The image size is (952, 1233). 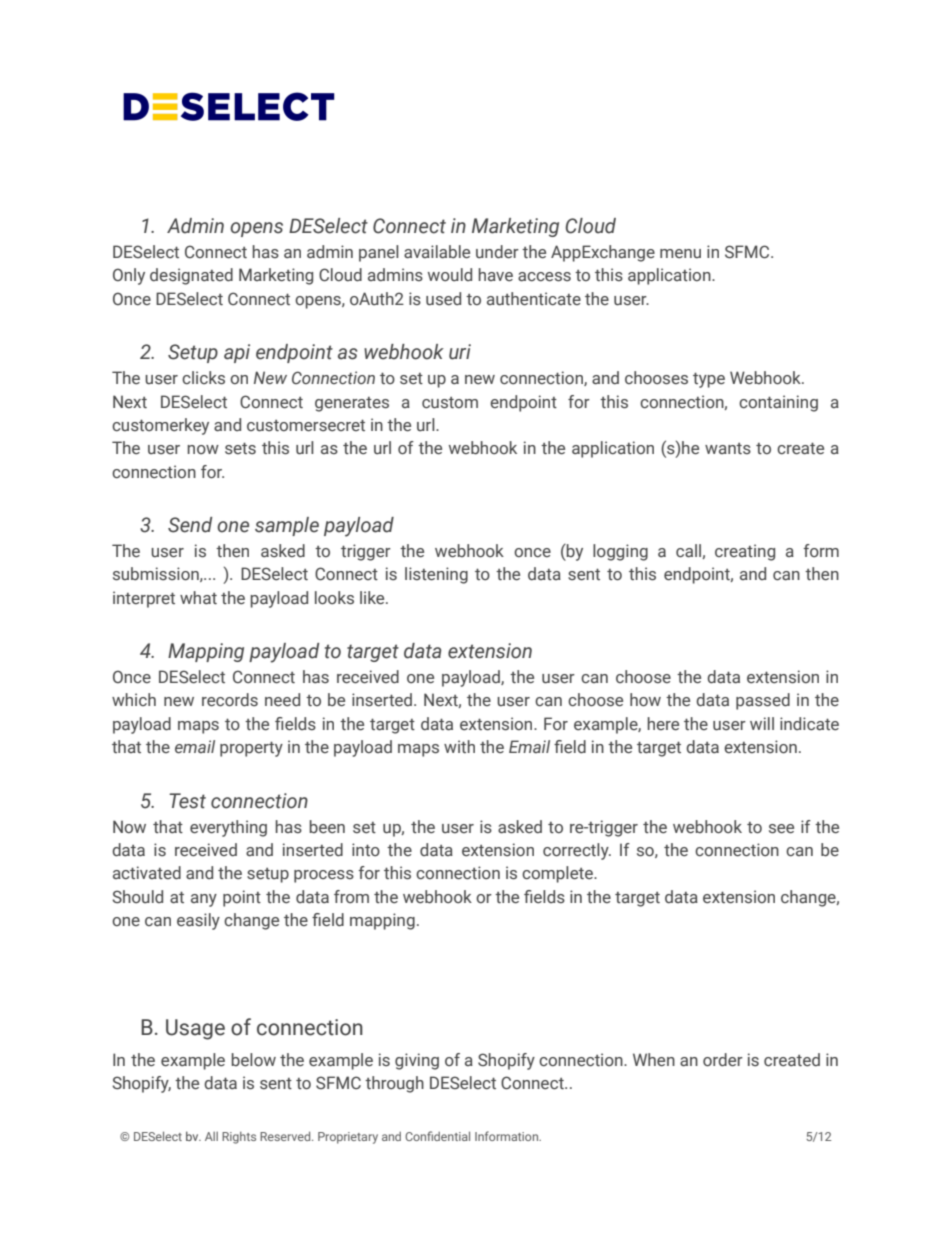 What do you see at coordinates (436, 575) in the screenshot?
I see `listening` at bounding box center [436, 575].
